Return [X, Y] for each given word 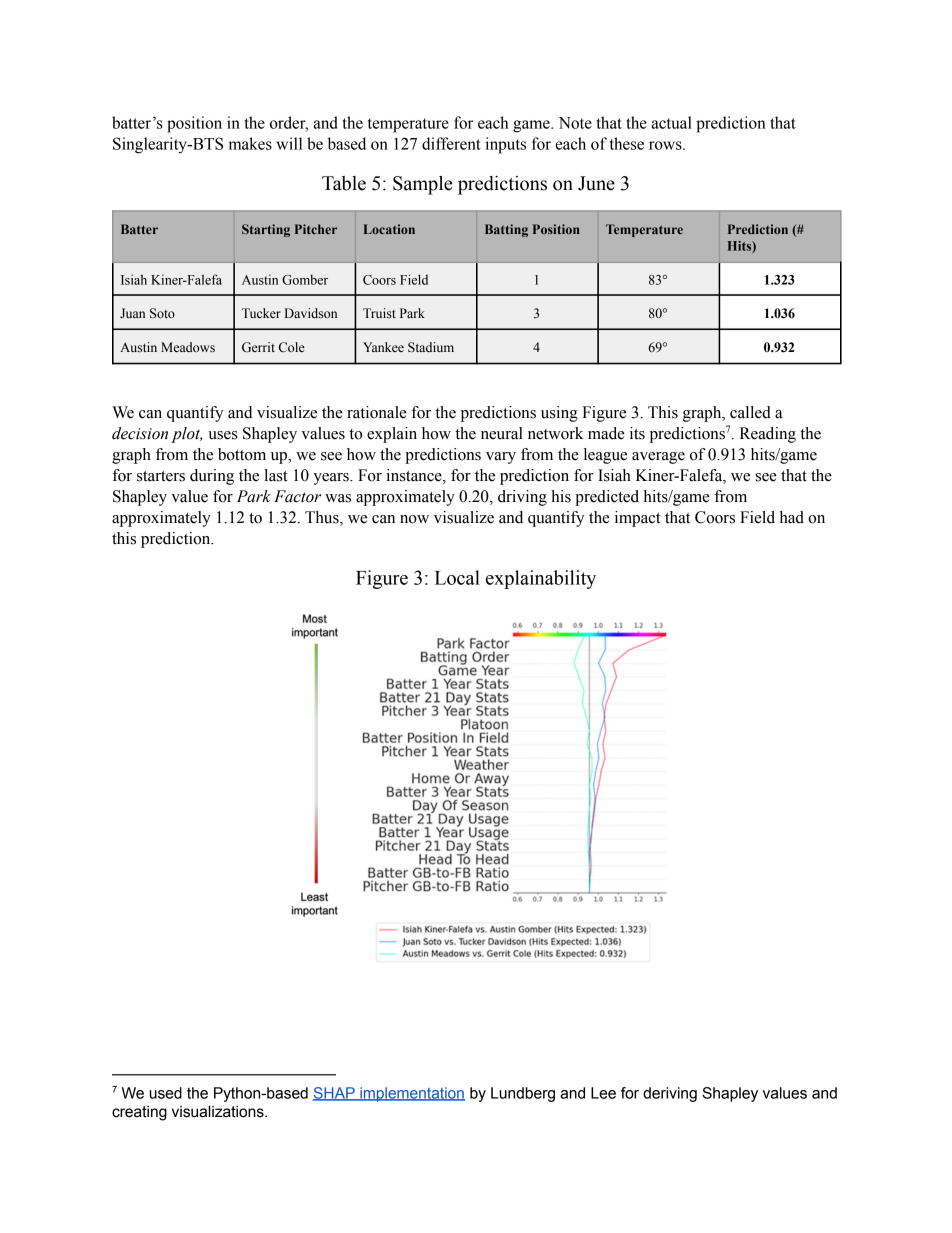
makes [250, 143]
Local [457, 577]
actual [671, 122]
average [658, 458]
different [451, 143]
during [212, 477]
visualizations [219, 1111]
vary [501, 458]
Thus [323, 518]
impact [638, 519]
